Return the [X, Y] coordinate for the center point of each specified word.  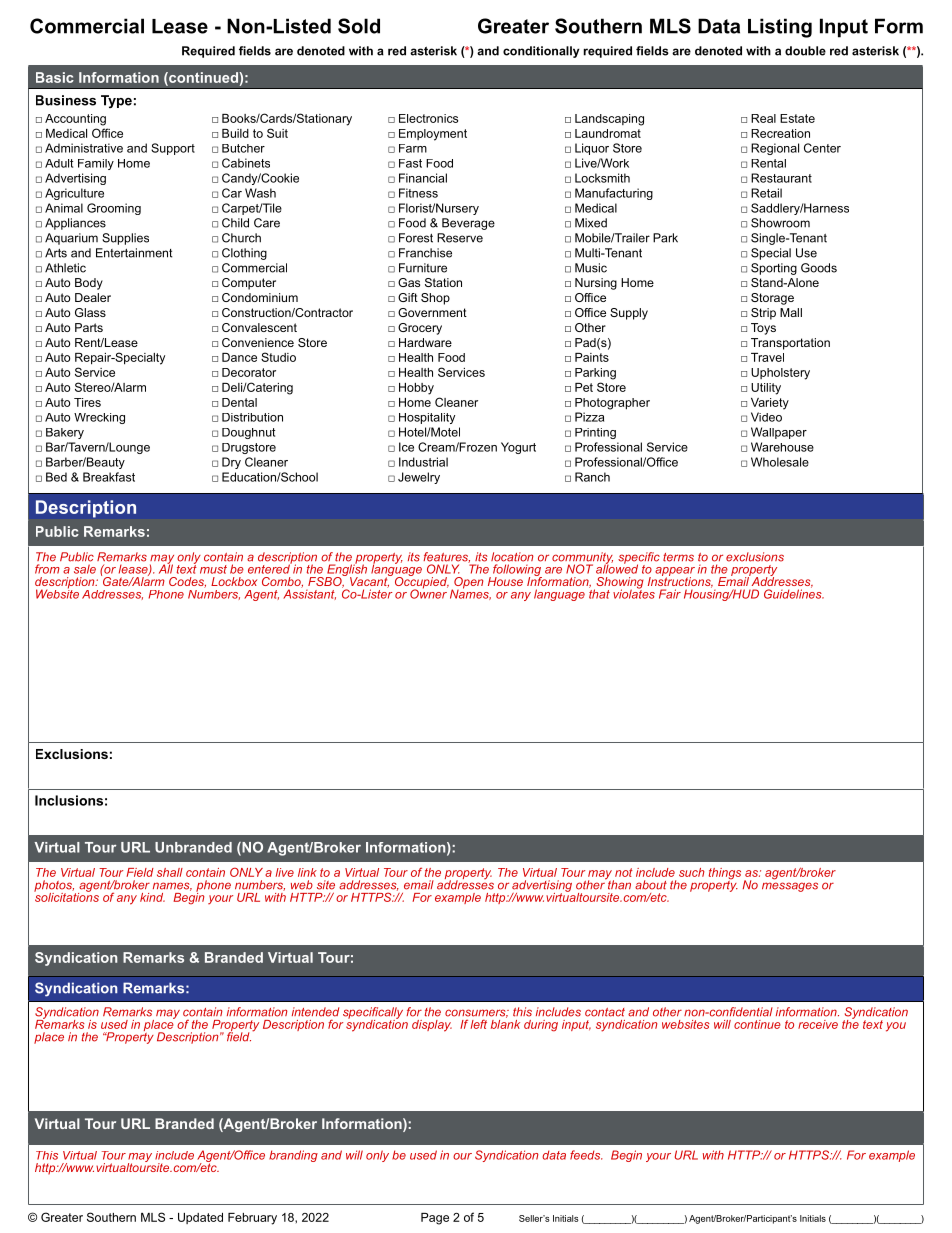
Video [766, 417]
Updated [200, 1218]
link [307, 872]
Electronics [428, 118]
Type [116, 101]
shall [170, 872]
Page [435, 1219]
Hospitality [427, 418]
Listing [780, 28]
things [725, 875]
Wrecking [99, 418]
